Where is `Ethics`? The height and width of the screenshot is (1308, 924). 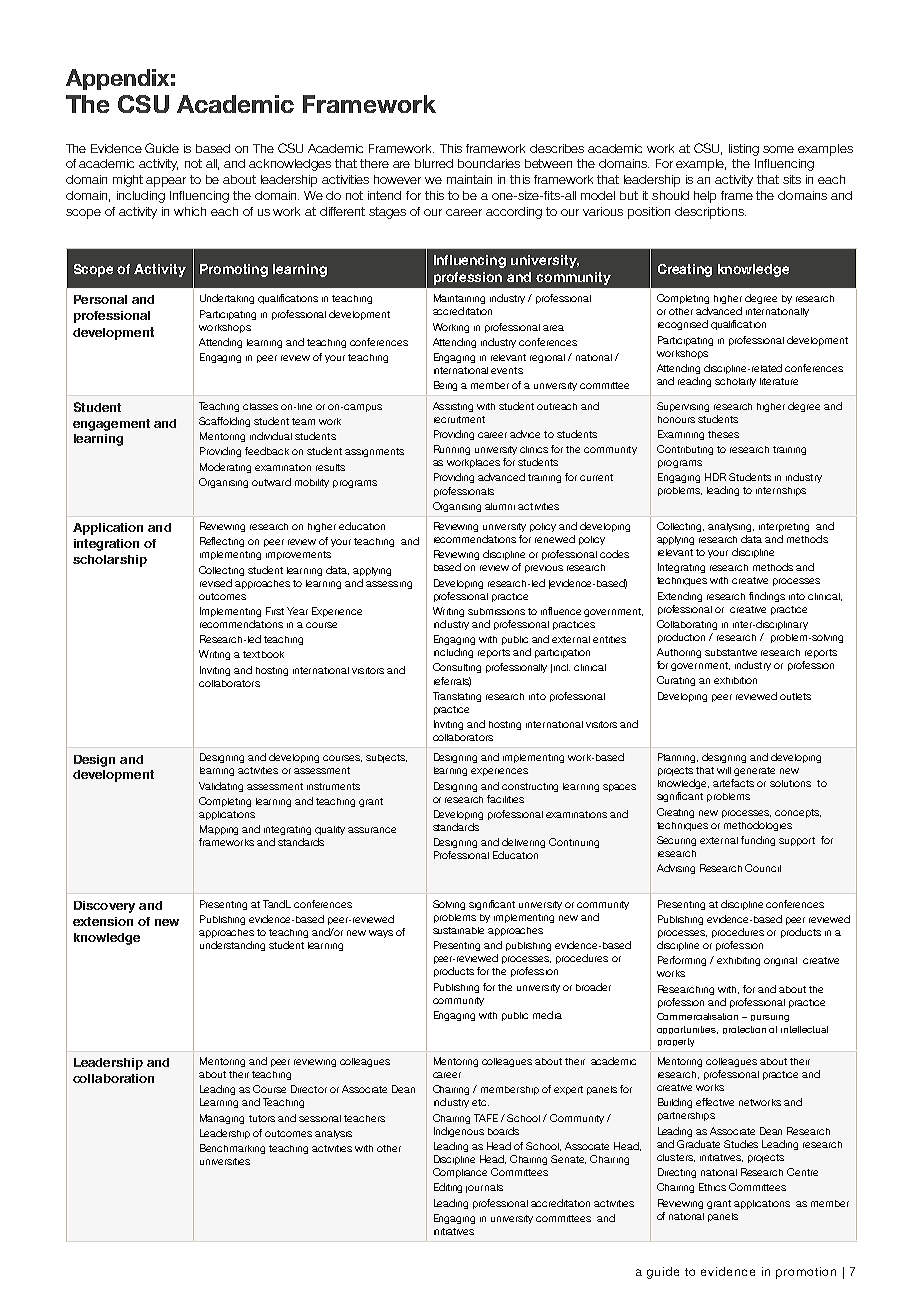 Ethics is located at coordinates (712, 1187).
